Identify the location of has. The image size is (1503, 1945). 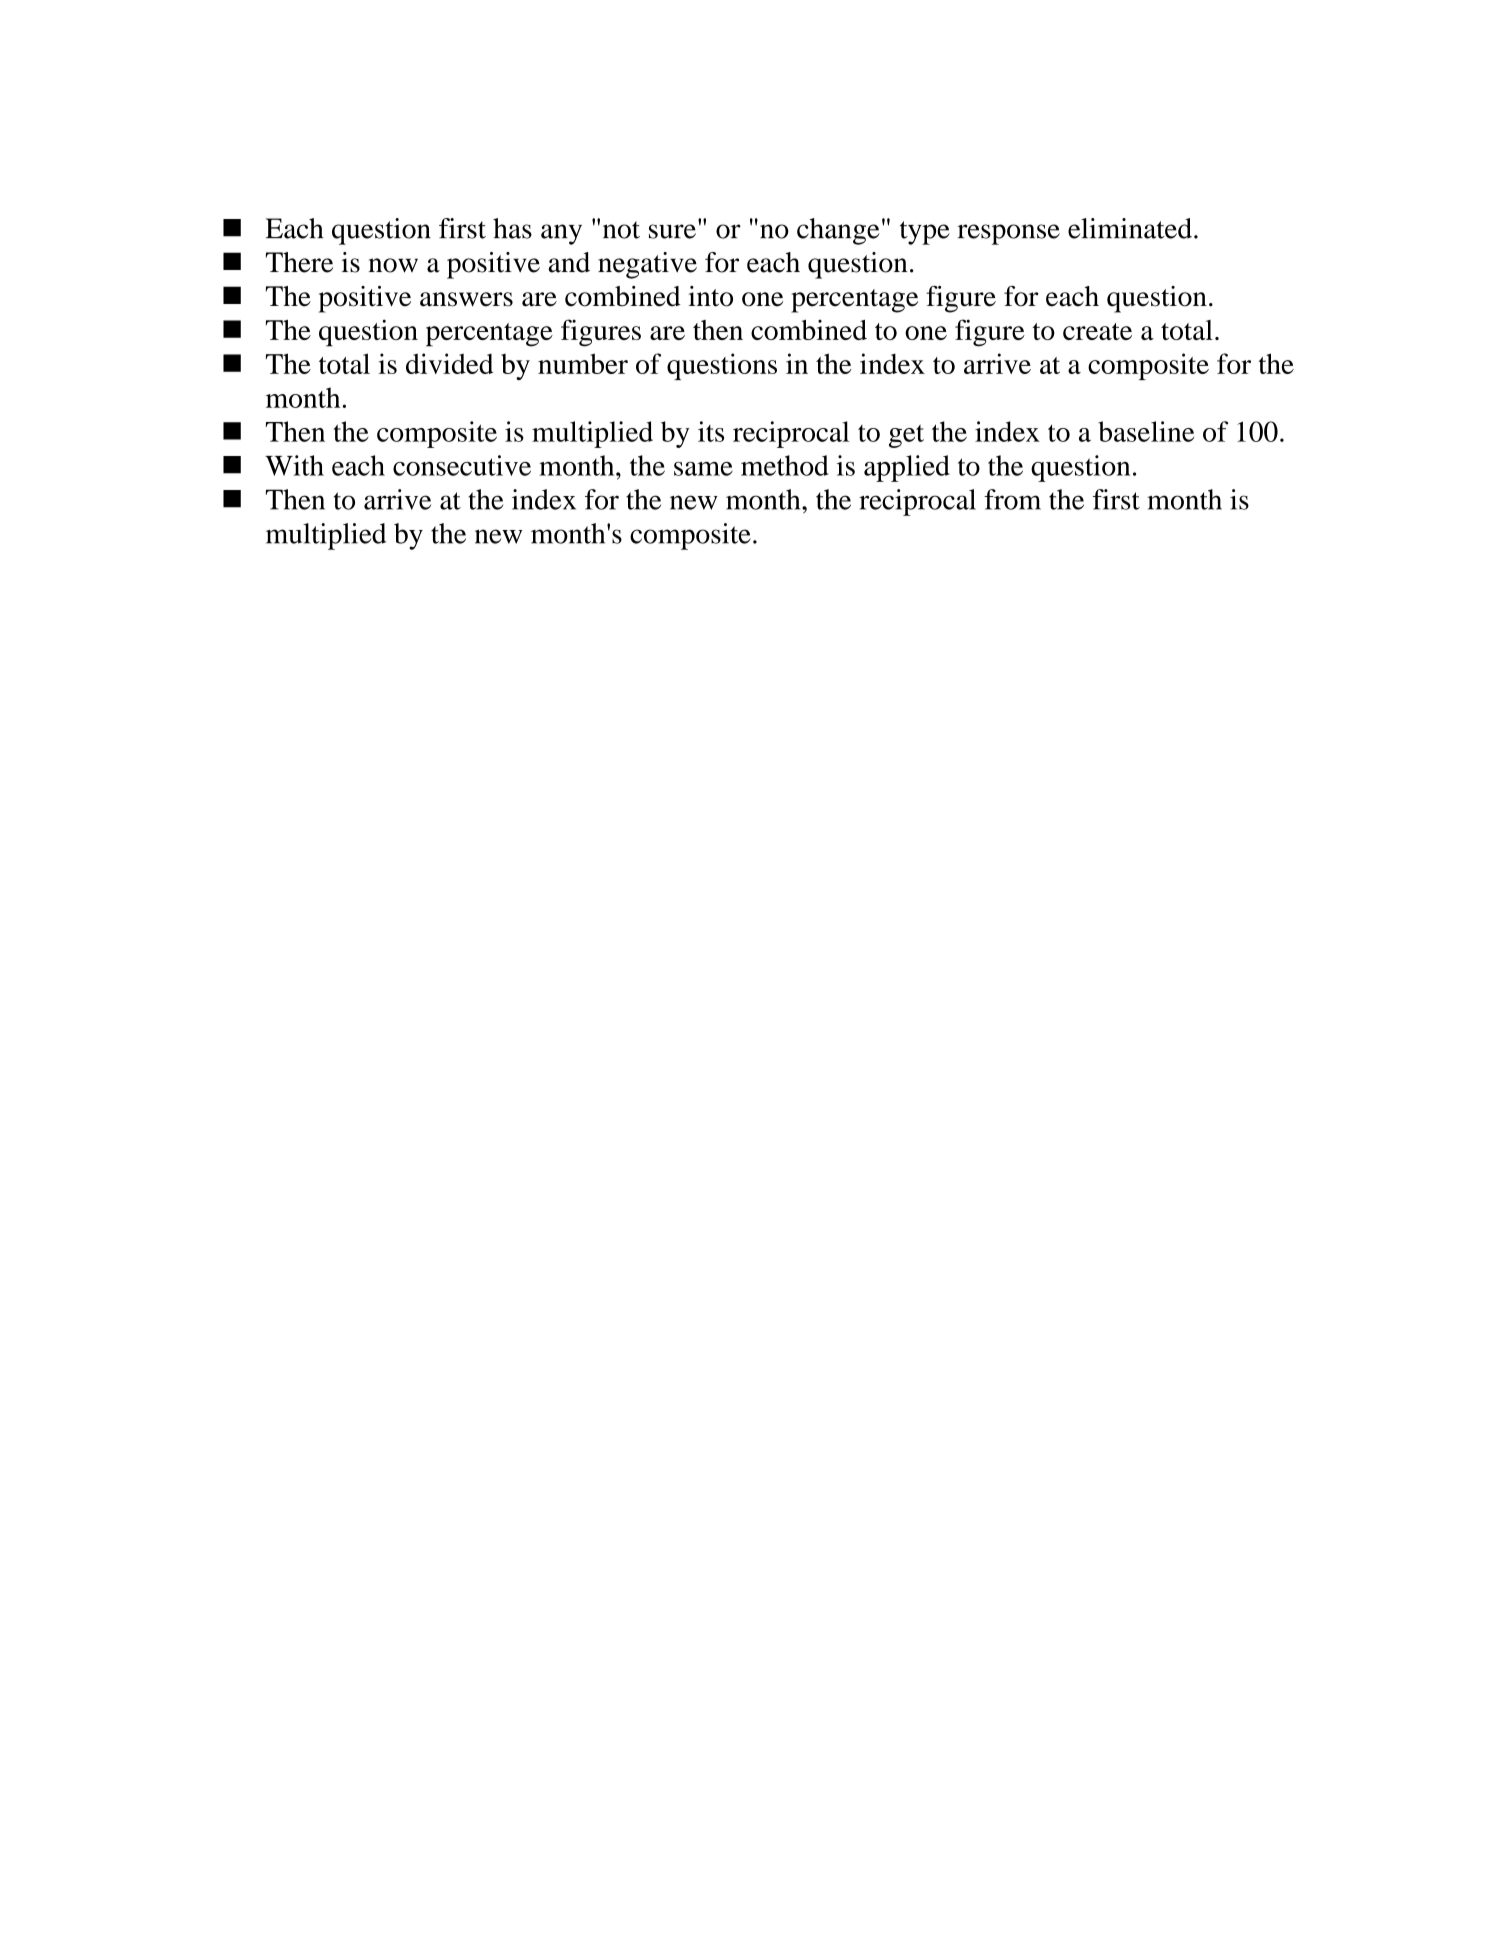
(512, 228).
